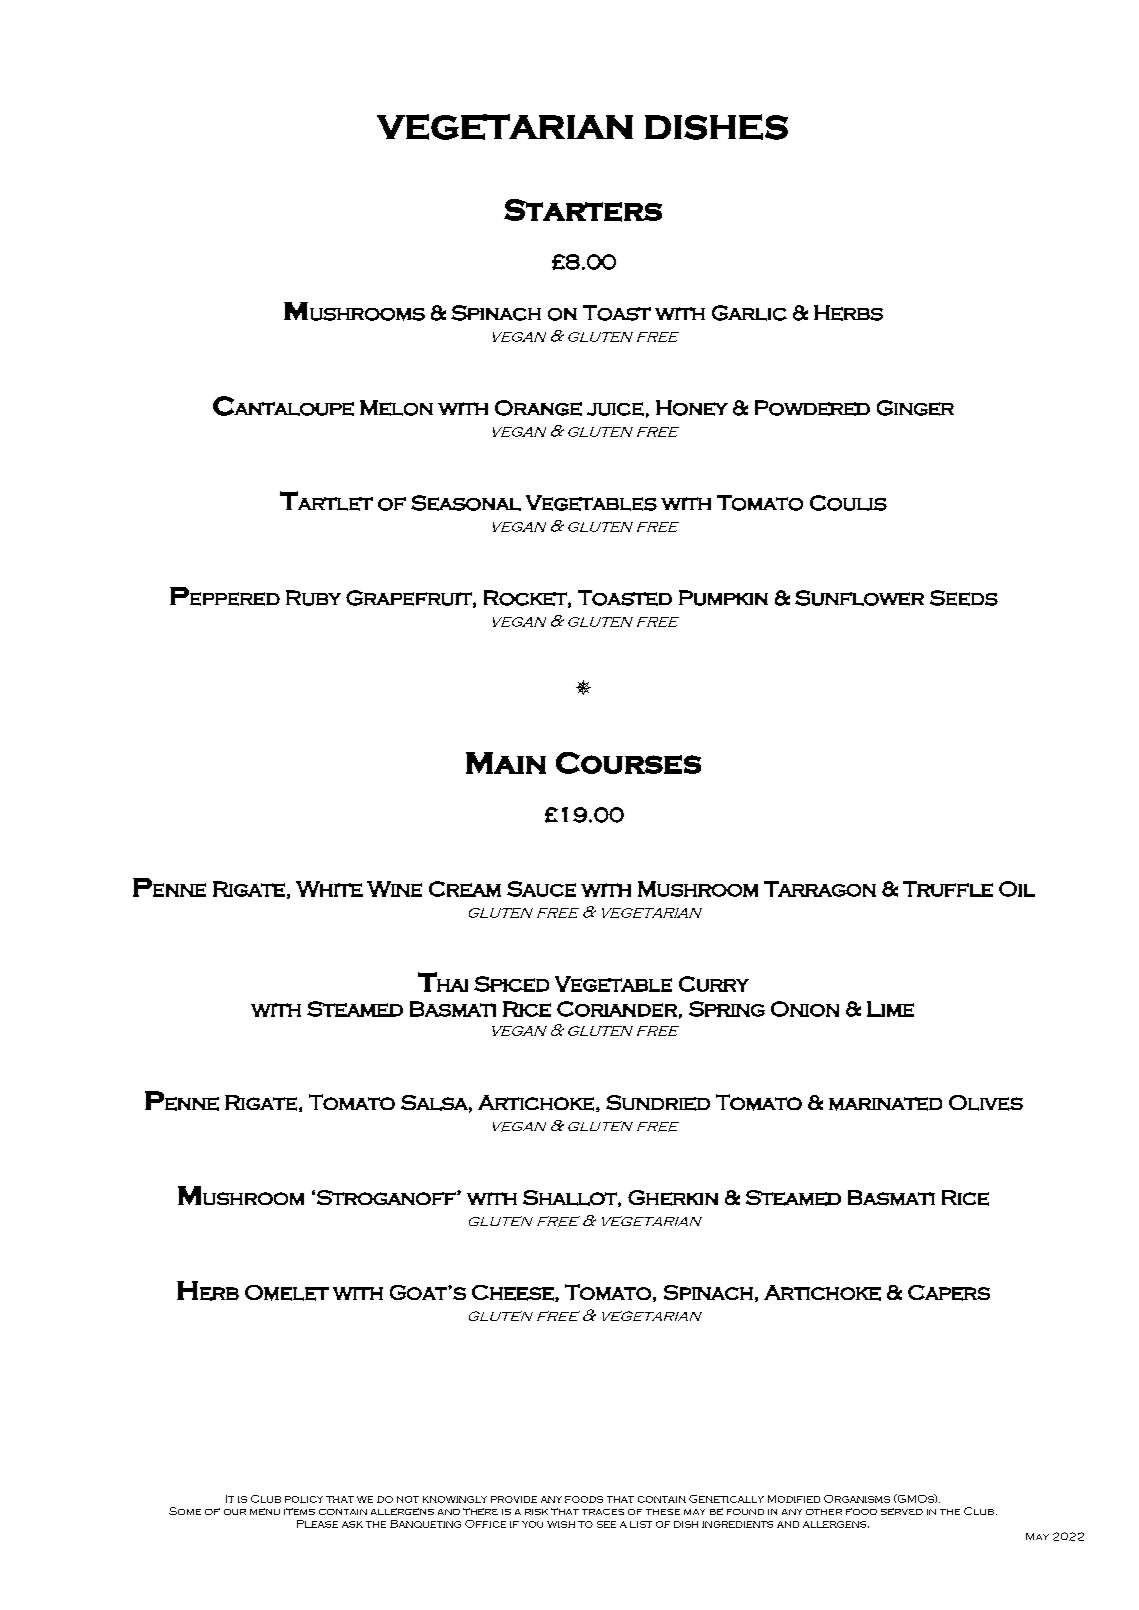  I want to click on Sauce, so click(541, 889).
